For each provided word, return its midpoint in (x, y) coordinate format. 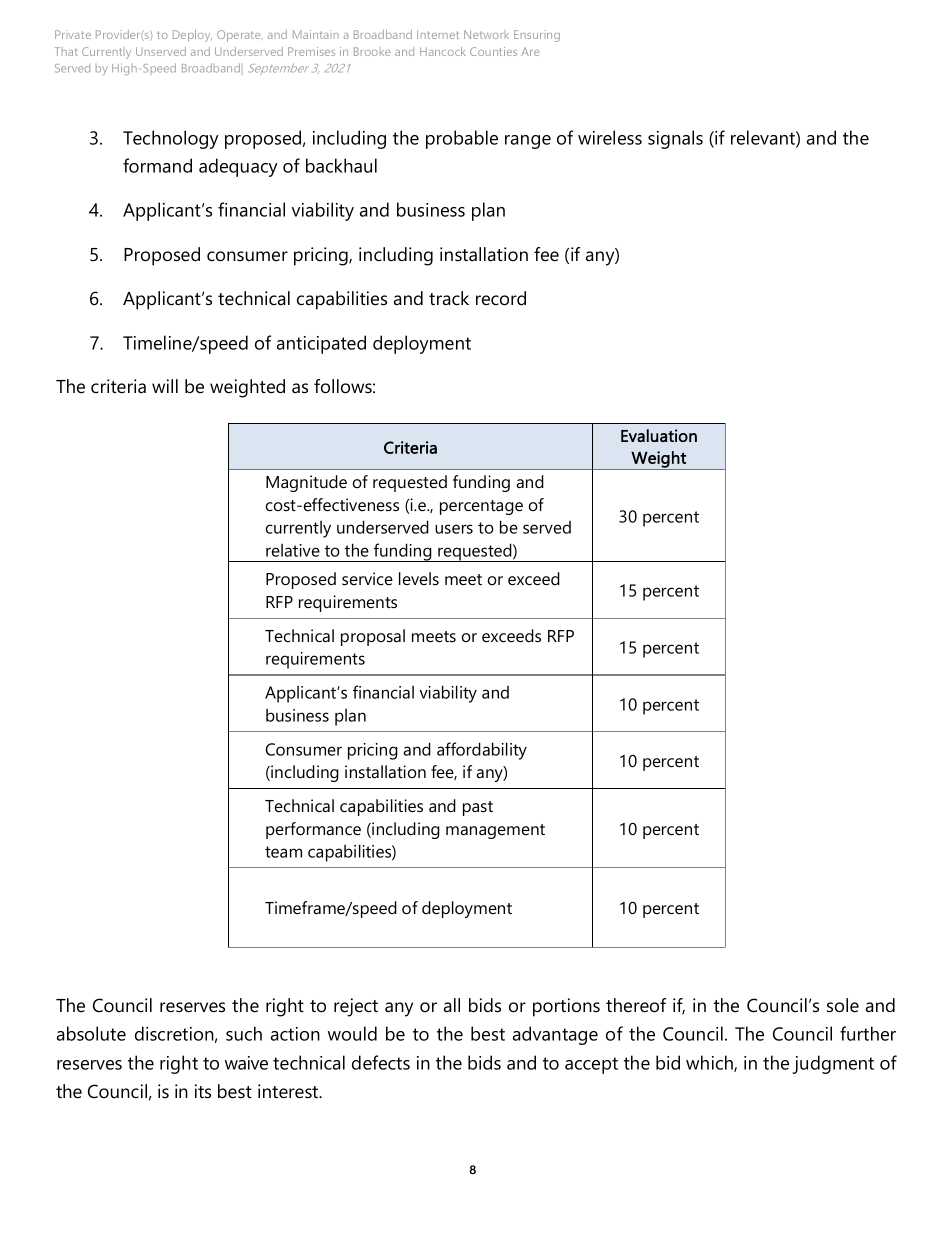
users (454, 529)
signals (675, 139)
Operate (240, 36)
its (203, 1091)
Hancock (443, 51)
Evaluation (659, 435)
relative (293, 550)
